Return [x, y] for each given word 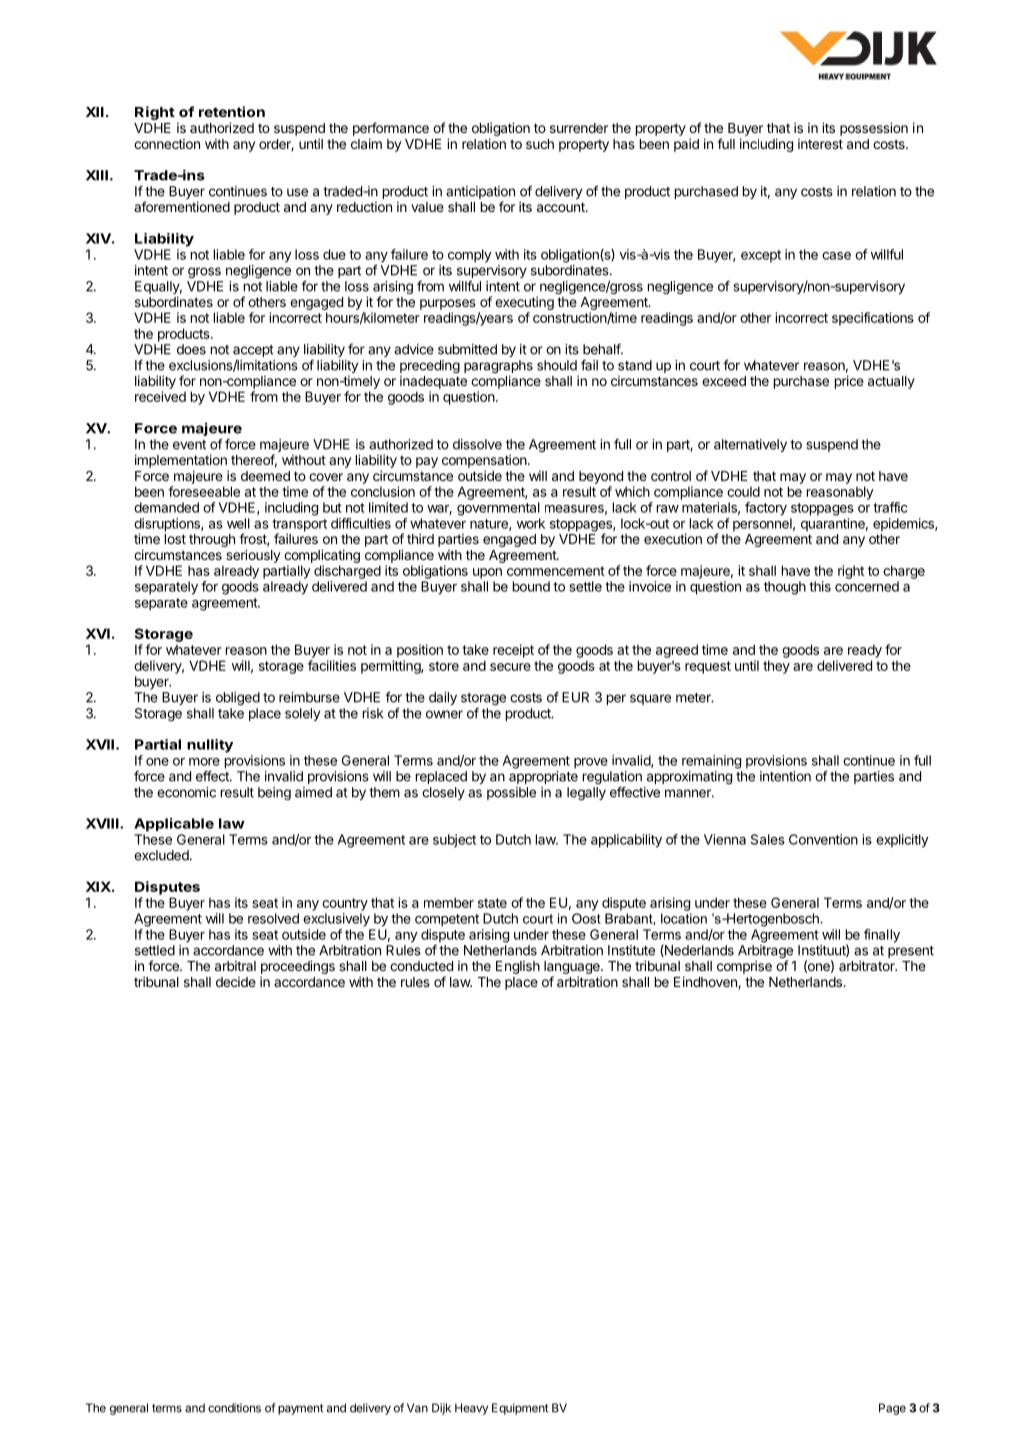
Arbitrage [765, 953]
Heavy [471, 1409]
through [212, 540]
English [518, 967]
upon [487, 573]
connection [167, 144]
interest [820, 144]
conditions [234, 1408]
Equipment [520, 1409]
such [540, 144]
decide [236, 982]
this [820, 586]
